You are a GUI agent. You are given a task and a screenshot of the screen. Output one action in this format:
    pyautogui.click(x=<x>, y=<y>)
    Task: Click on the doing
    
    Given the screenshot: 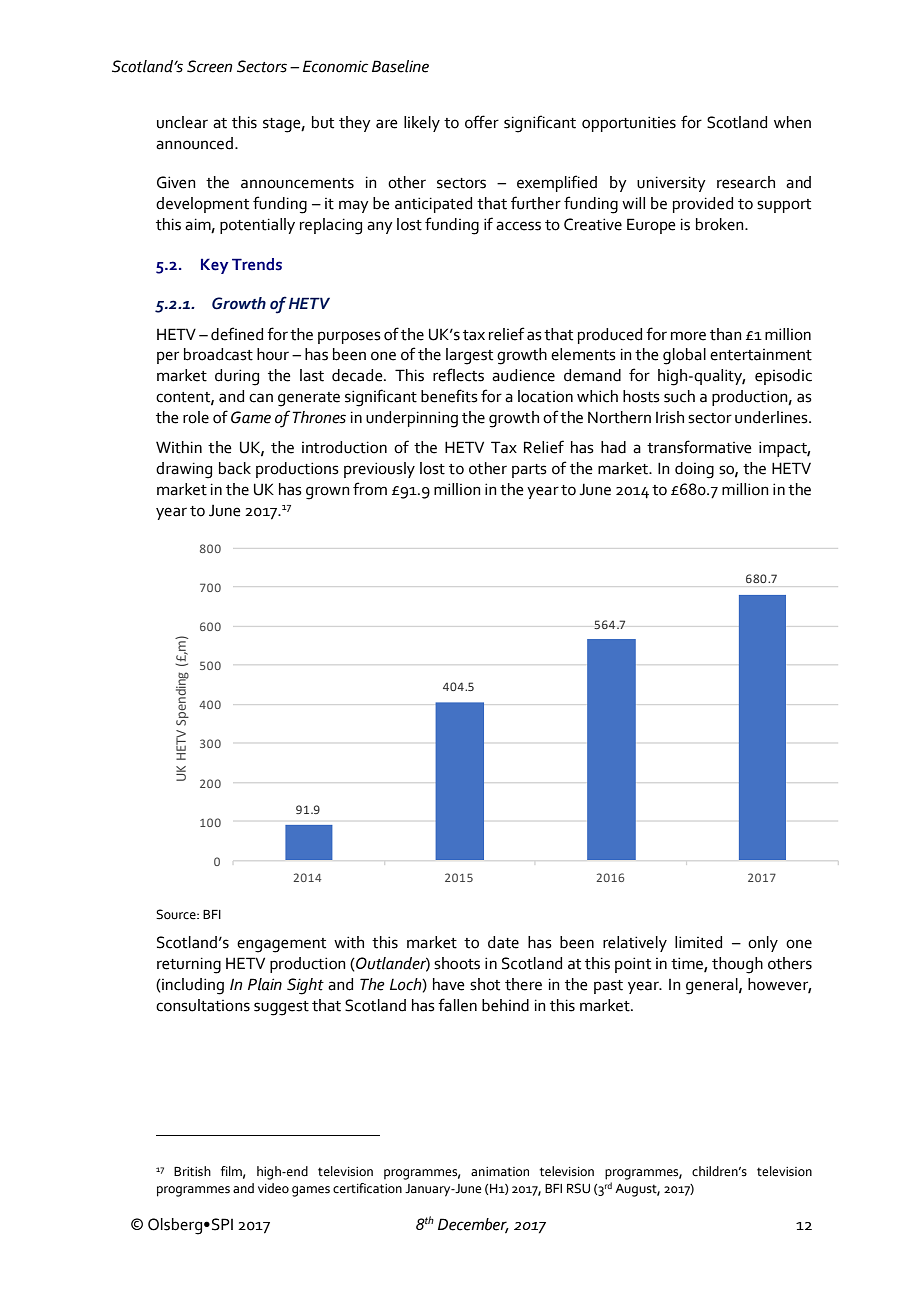 What is the action you would take?
    pyautogui.click(x=694, y=470)
